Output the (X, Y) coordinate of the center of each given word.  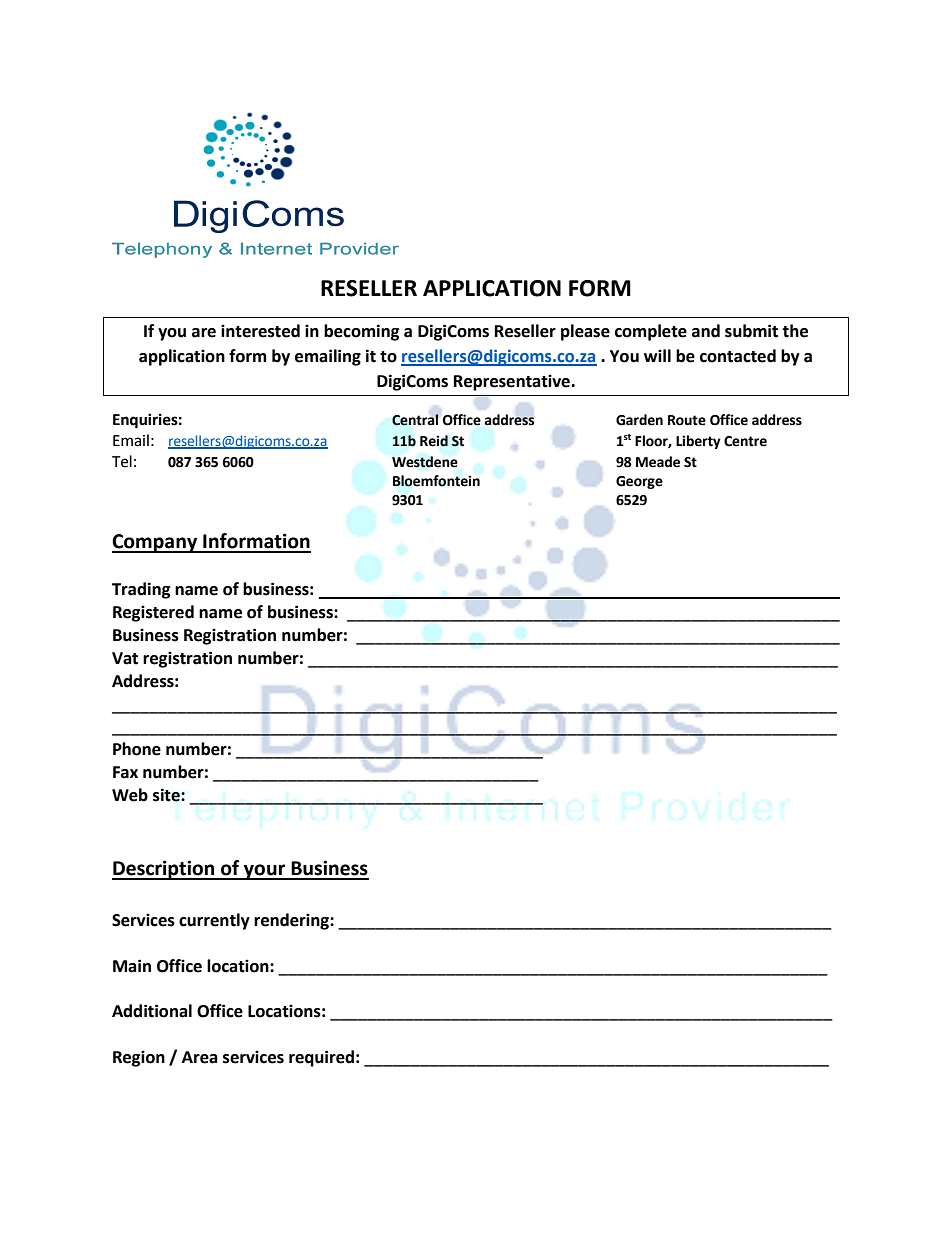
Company (156, 543)
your (265, 872)
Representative (513, 382)
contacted (738, 356)
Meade (658, 462)
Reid (434, 441)
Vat (125, 658)
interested (260, 331)
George (639, 482)
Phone (137, 749)
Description (164, 870)
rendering (292, 921)
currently (214, 921)
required (321, 1058)
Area (200, 1057)
